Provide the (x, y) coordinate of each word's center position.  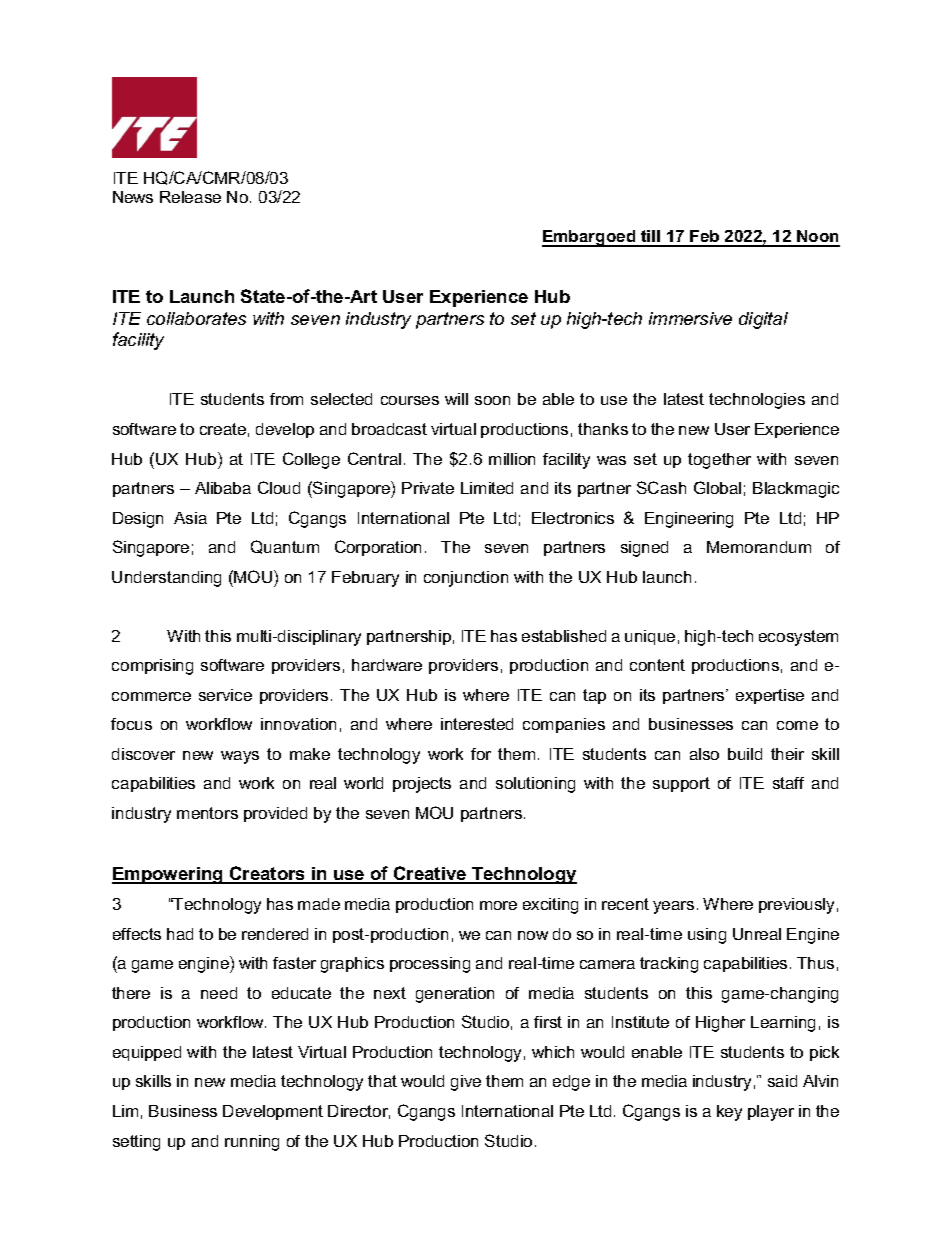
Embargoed (590, 238)
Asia (190, 518)
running (252, 1143)
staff (788, 783)
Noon (817, 238)
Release (190, 197)
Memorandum (759, 547)
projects (422, 785)
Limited (487, 488)
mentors (207, 813)
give (466, 1083)
